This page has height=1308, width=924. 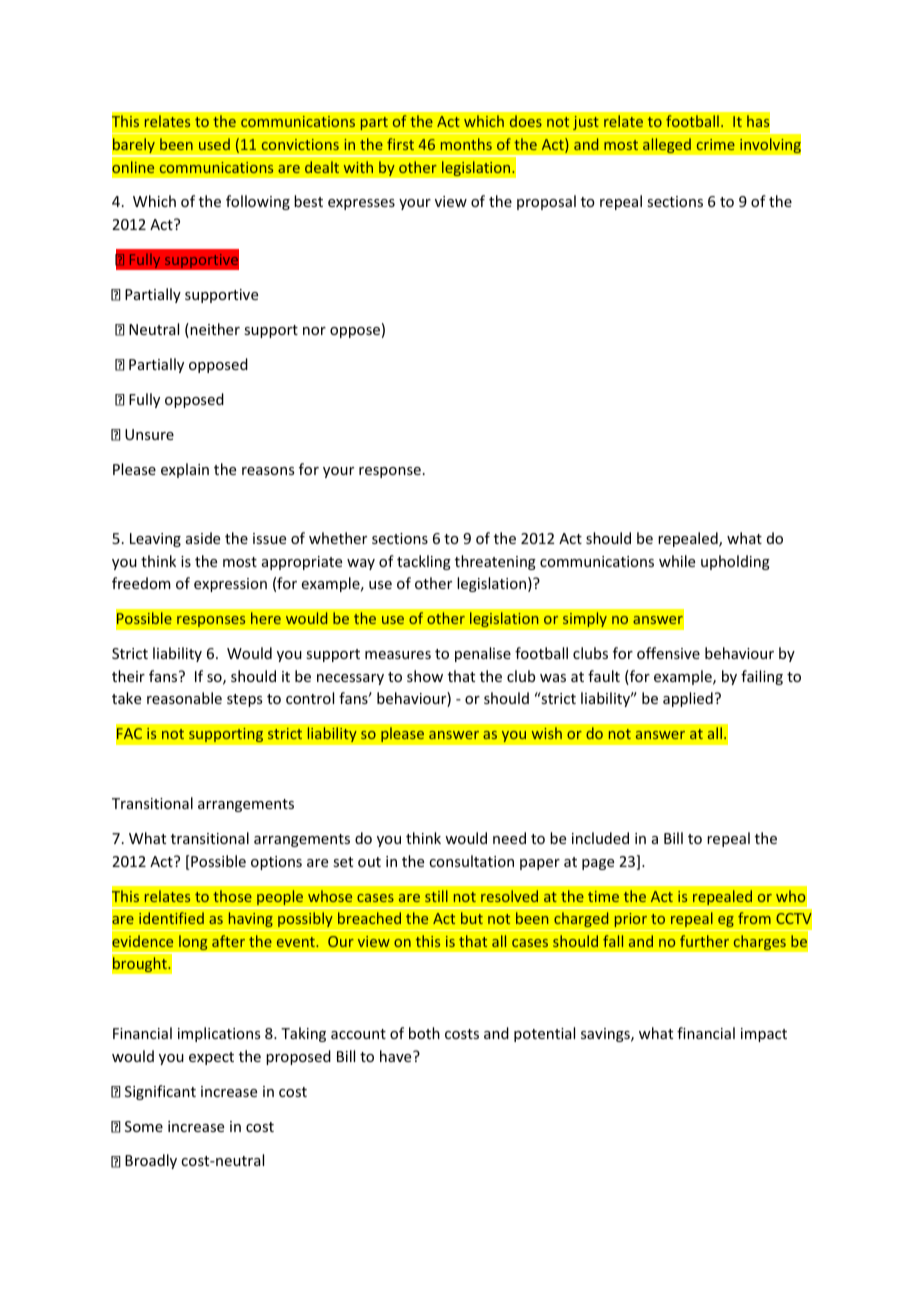 What do you see at coordinates (600, 838) in the page?
I see `included` at bounding box center [600, 838].
